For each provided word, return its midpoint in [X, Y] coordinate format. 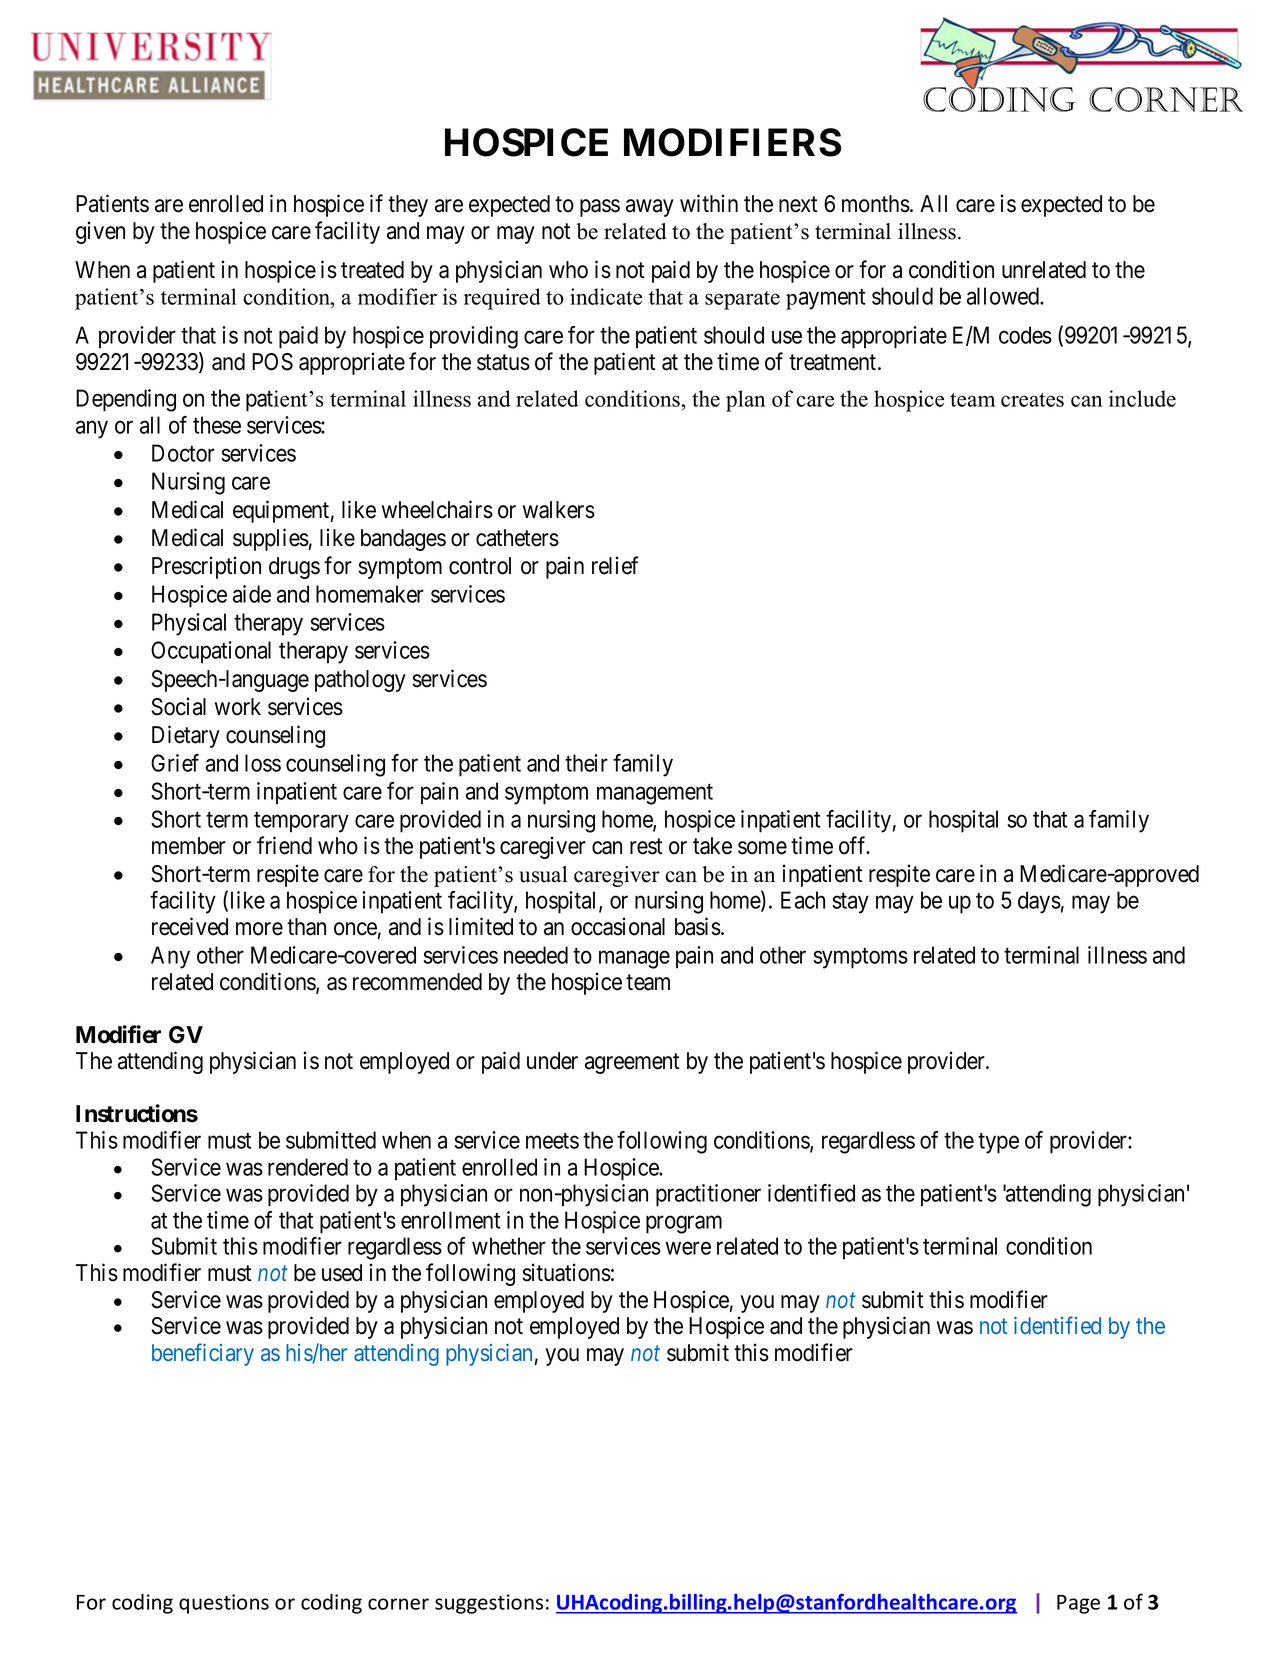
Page [1078, 1604]
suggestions [489, 1604]
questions [224, 1604]
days [1039, 902]
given [100, 232]
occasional [618, 926]
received [190, 926]
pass [600, 208]
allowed [1004, 296]
